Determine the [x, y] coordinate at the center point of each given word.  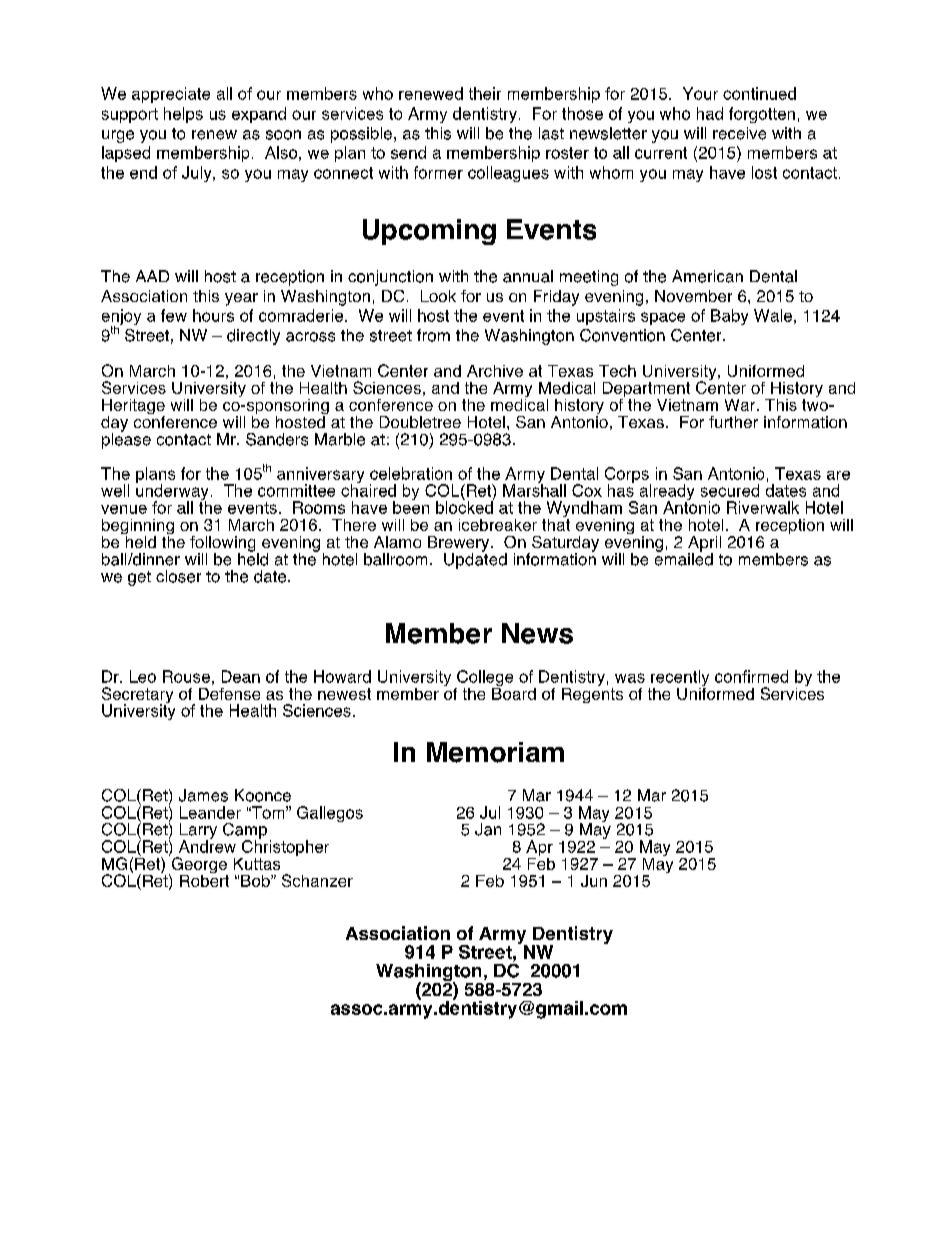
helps [183, 115]
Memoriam [495, 752]
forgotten [762, 115]
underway [172, 492]
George [198, 865]
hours [213, 315]
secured [730, 490]
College [484, 679]
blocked [465, 506]
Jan [488, 829]
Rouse [186, 676]
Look [438, 296]
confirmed [751, 676]
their [485, 93]
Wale [773, 315]
